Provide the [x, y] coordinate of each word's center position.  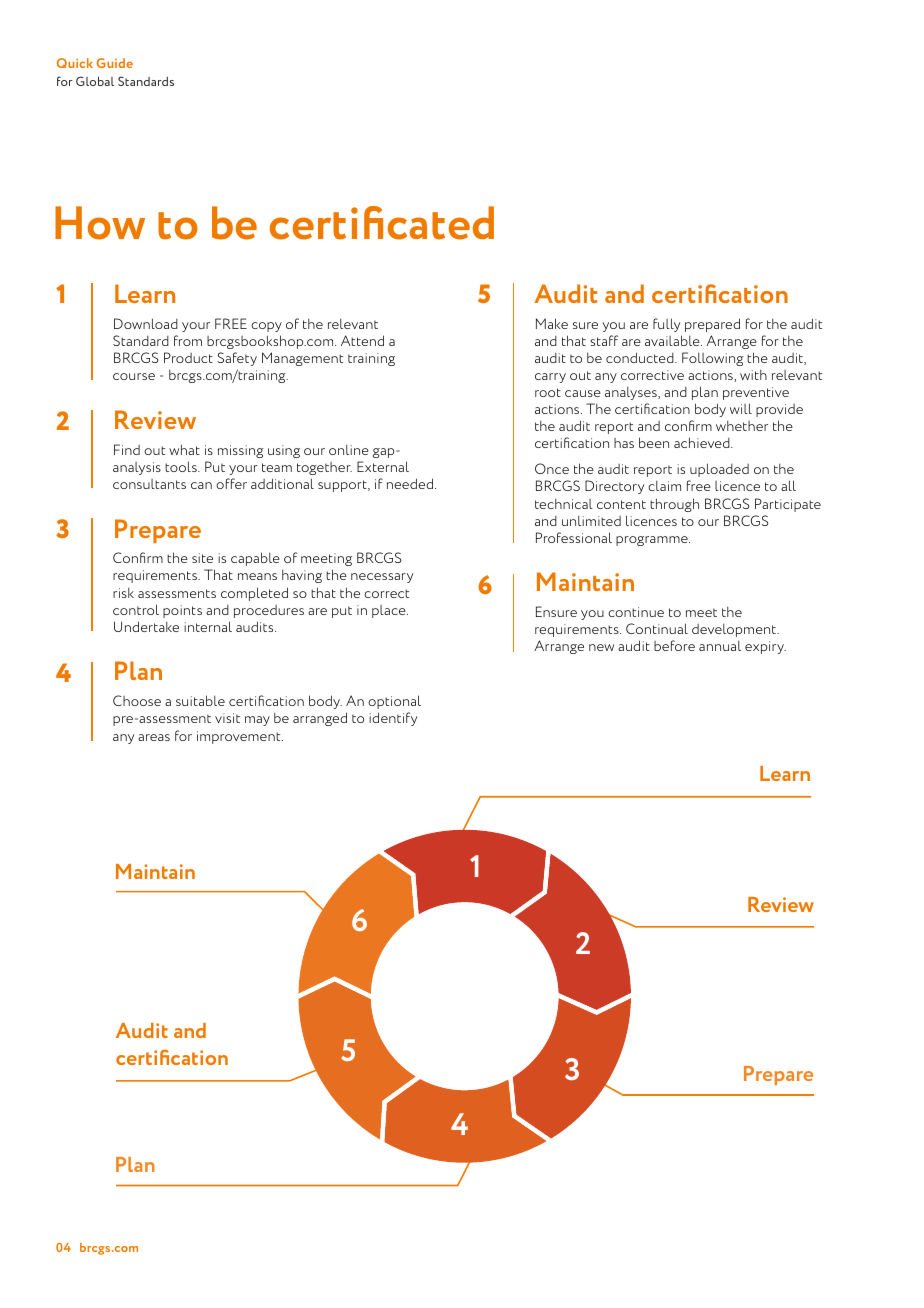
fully [666, 325]
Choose [137, 700]
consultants [149, 484]
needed [410, 483]
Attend [362, 340]
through [674, 505]
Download [146, 323]
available [673, 340]
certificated [382, 223]
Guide [115, 63]
